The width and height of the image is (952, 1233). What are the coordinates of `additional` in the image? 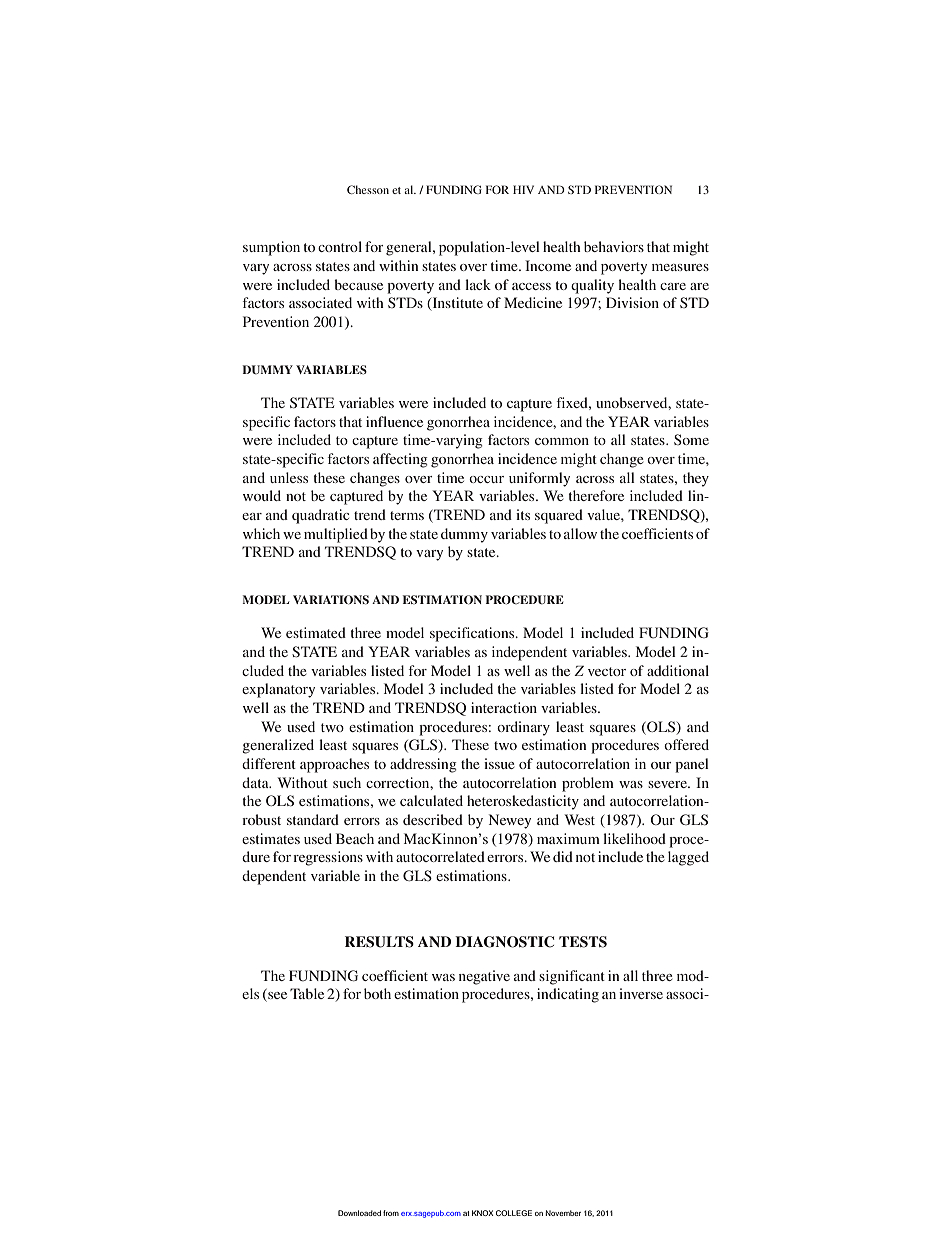 It's located at (678, 670).
